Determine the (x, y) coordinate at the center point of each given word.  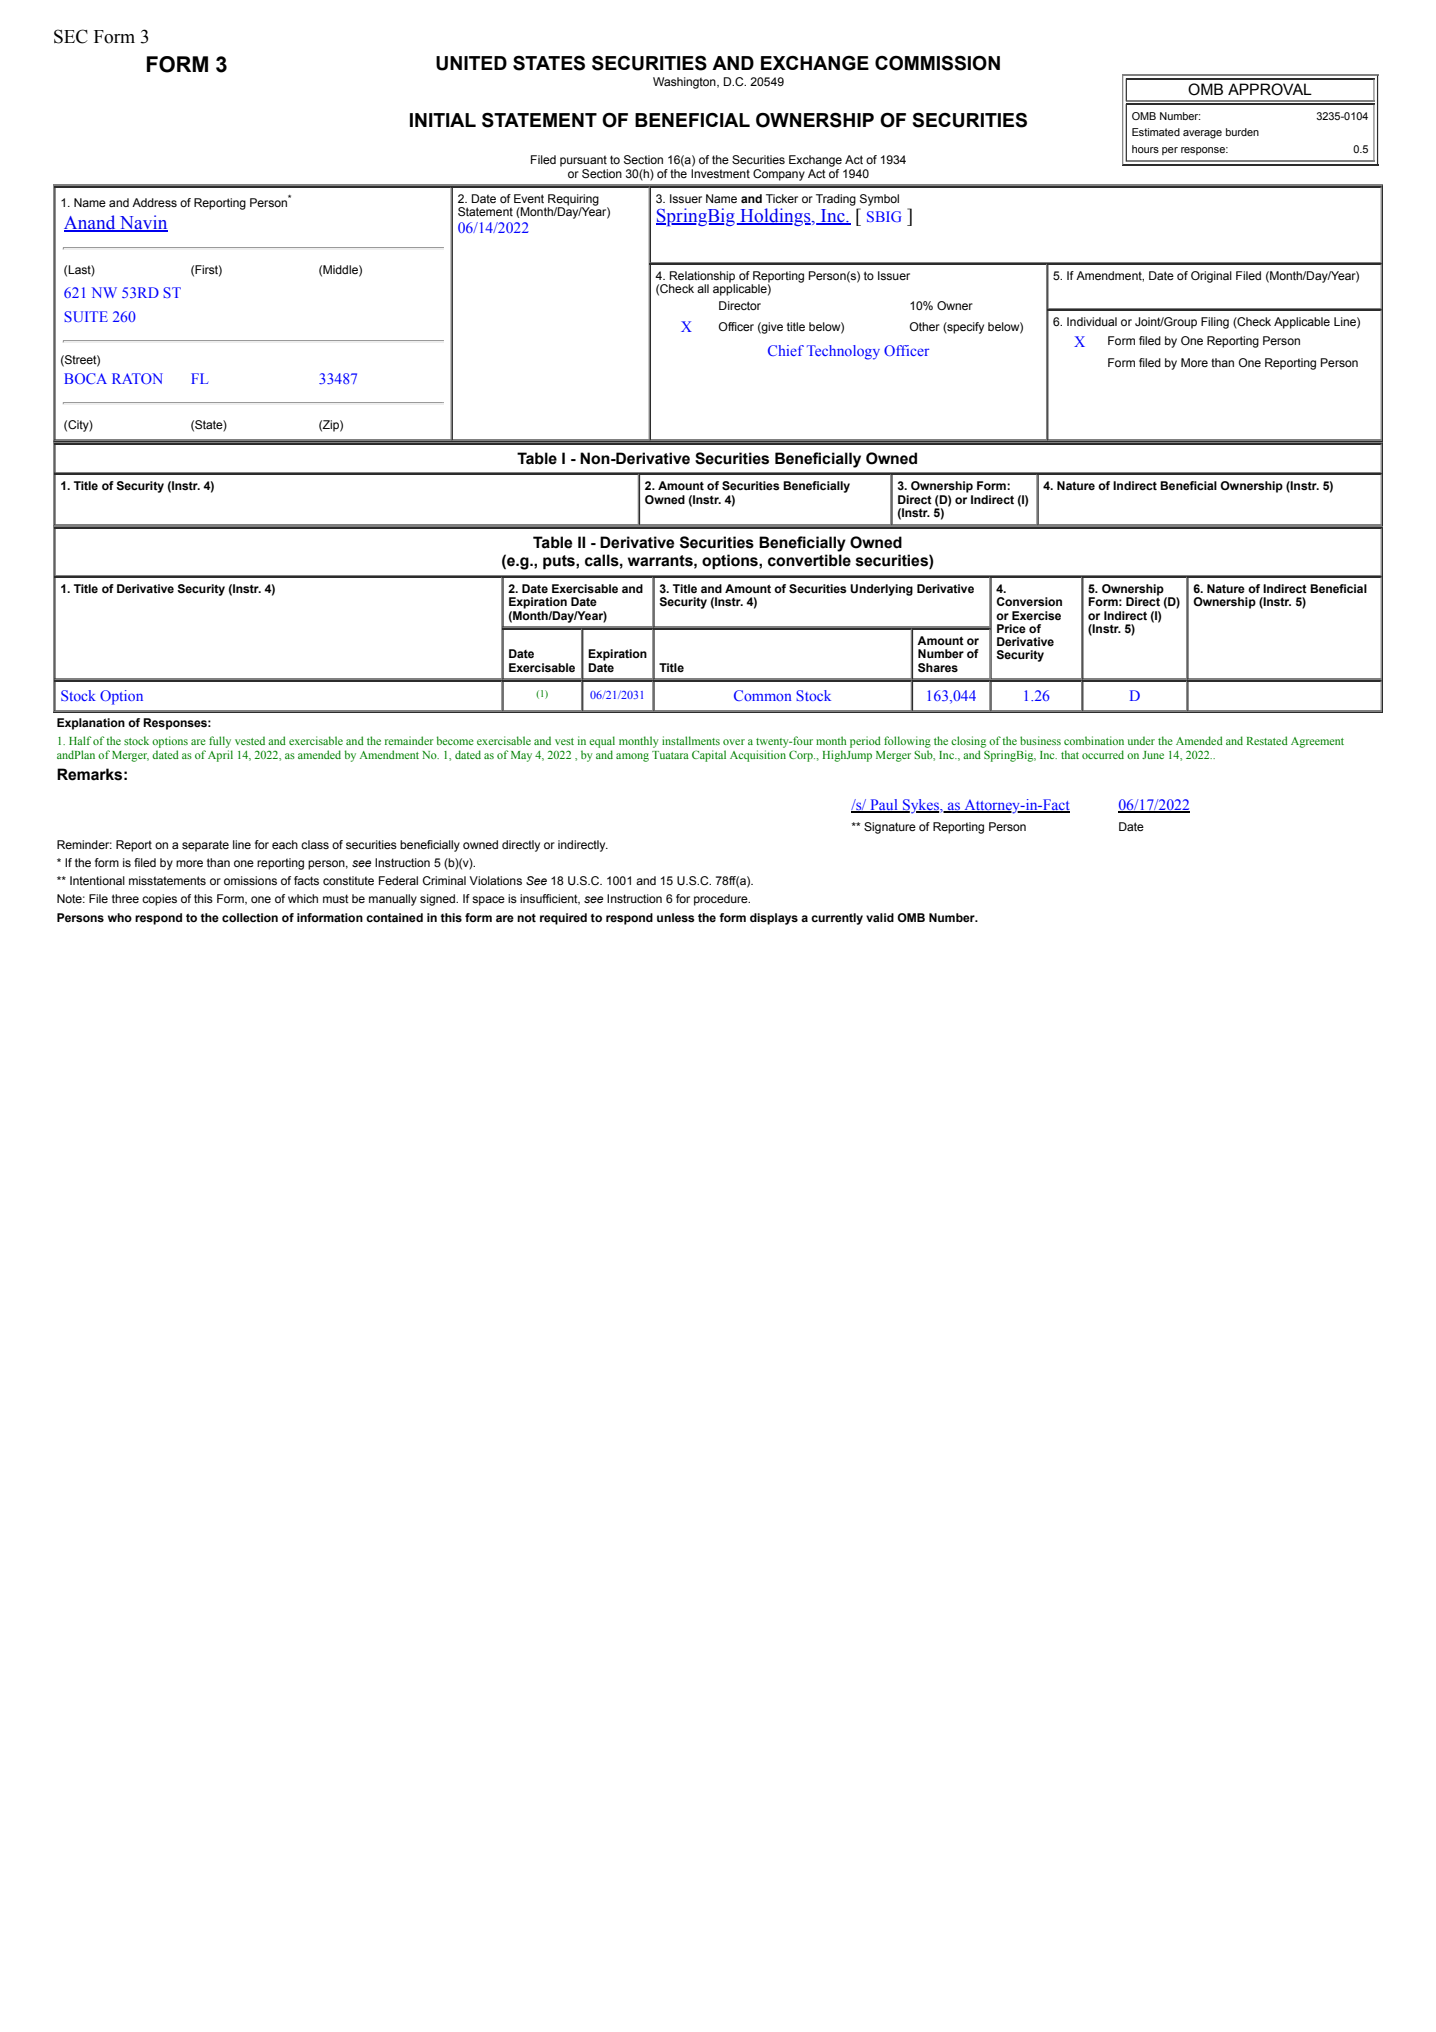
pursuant (583, 161)
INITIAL (443, 120)
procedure (722, 900)
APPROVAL (1270, 89)
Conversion (1029, 601)
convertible (809, 560)
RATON (137, 378)
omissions (250, 880)
